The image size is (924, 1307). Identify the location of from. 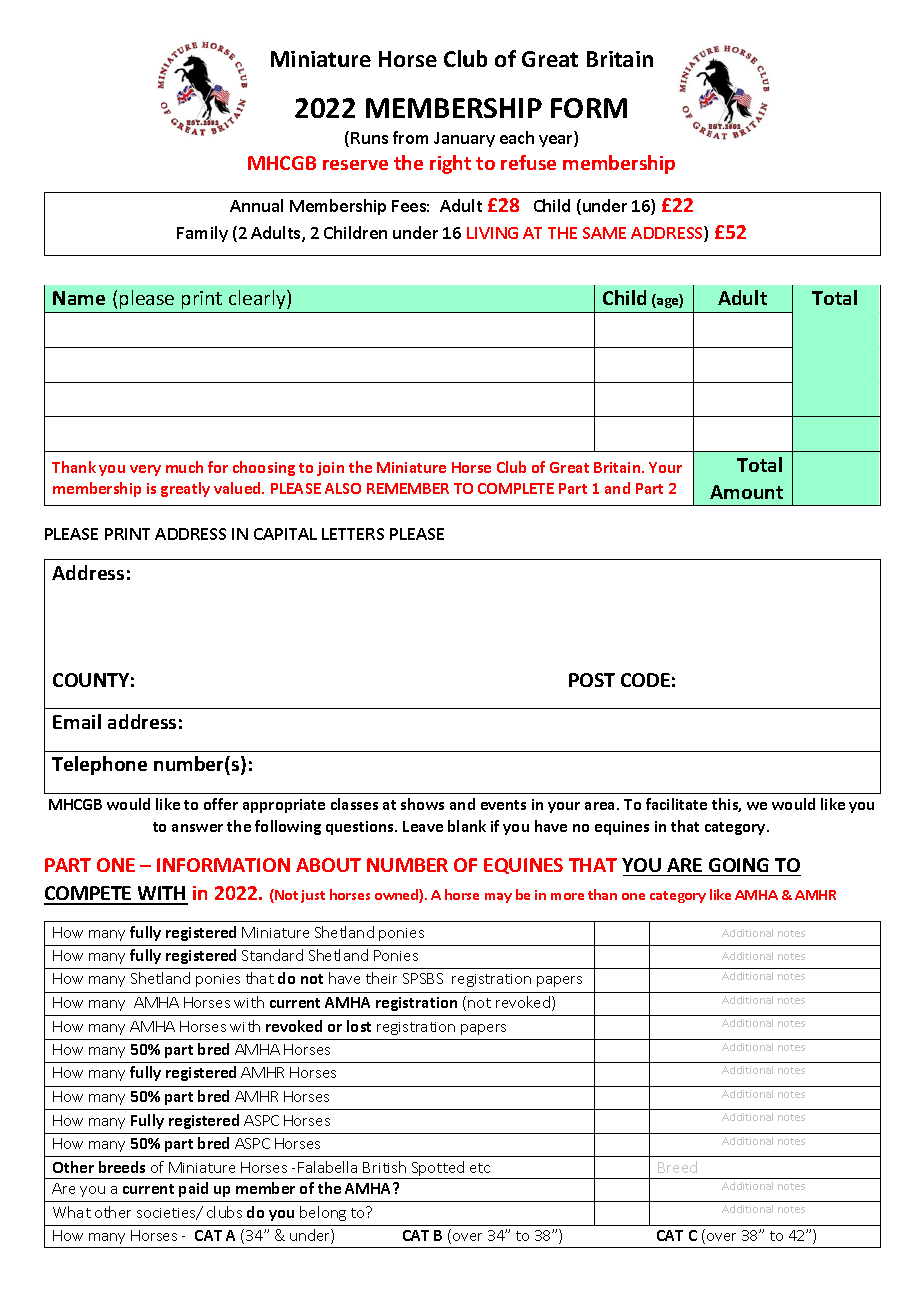
(410, 137).
